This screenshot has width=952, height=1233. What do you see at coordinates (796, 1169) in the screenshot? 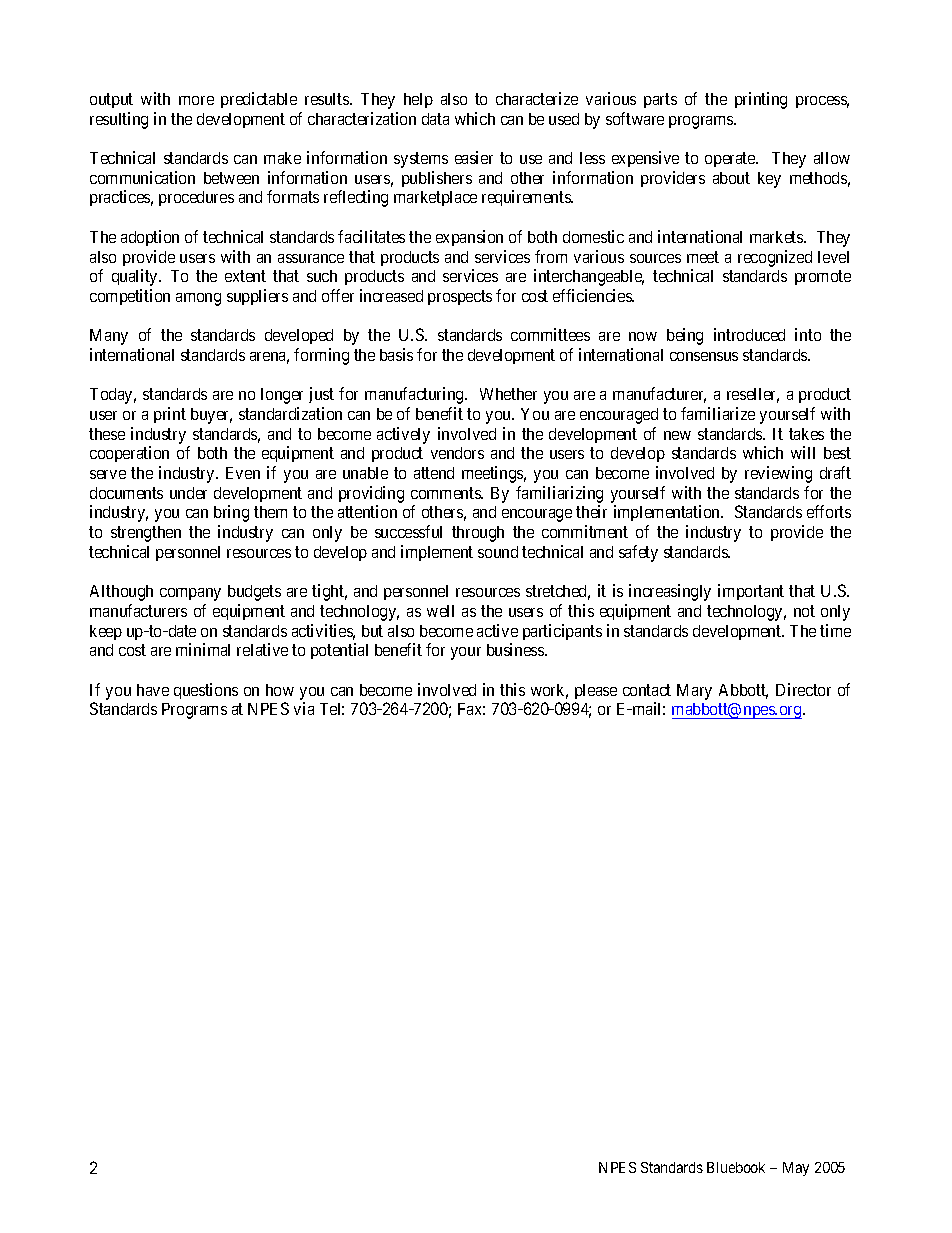
I see `May` at bounding box center [796, 1169].
